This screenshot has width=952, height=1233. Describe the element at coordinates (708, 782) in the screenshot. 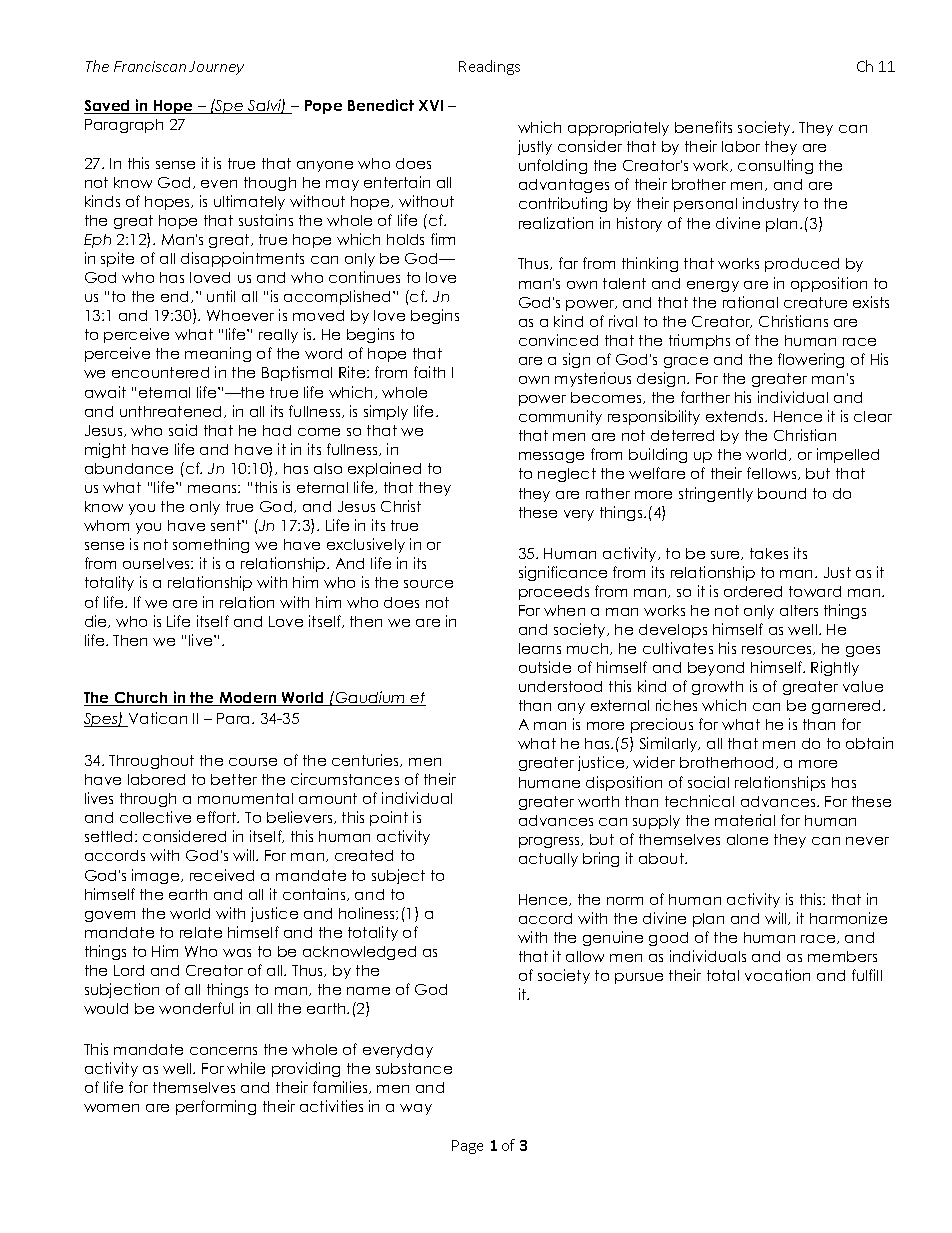

I see `social` at that location.
